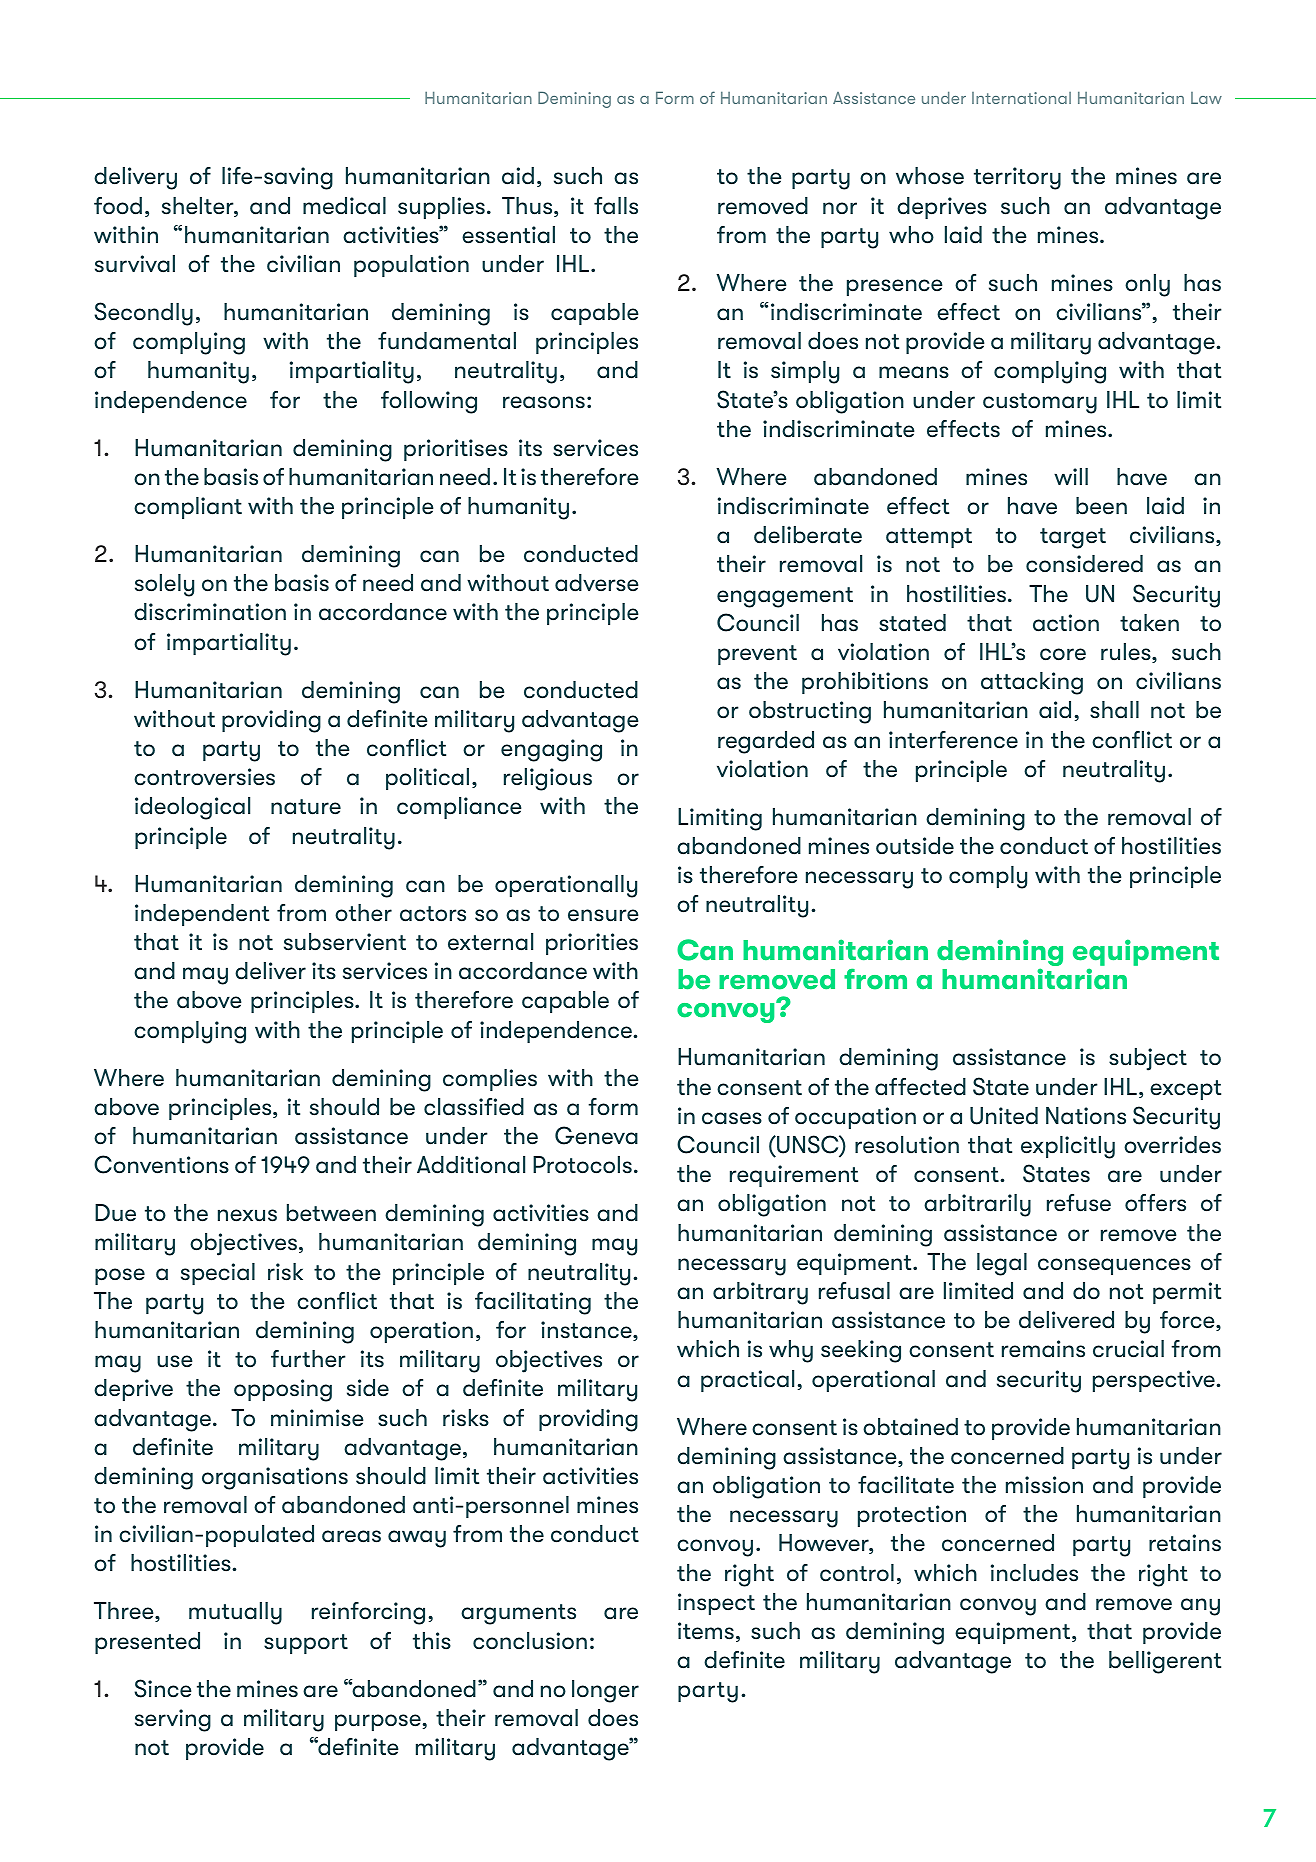 The image size is (1316, 1862). What do you see at coordinates (605, 1691) in the page?
I see `longer` at bounding box center [605, 1691].
